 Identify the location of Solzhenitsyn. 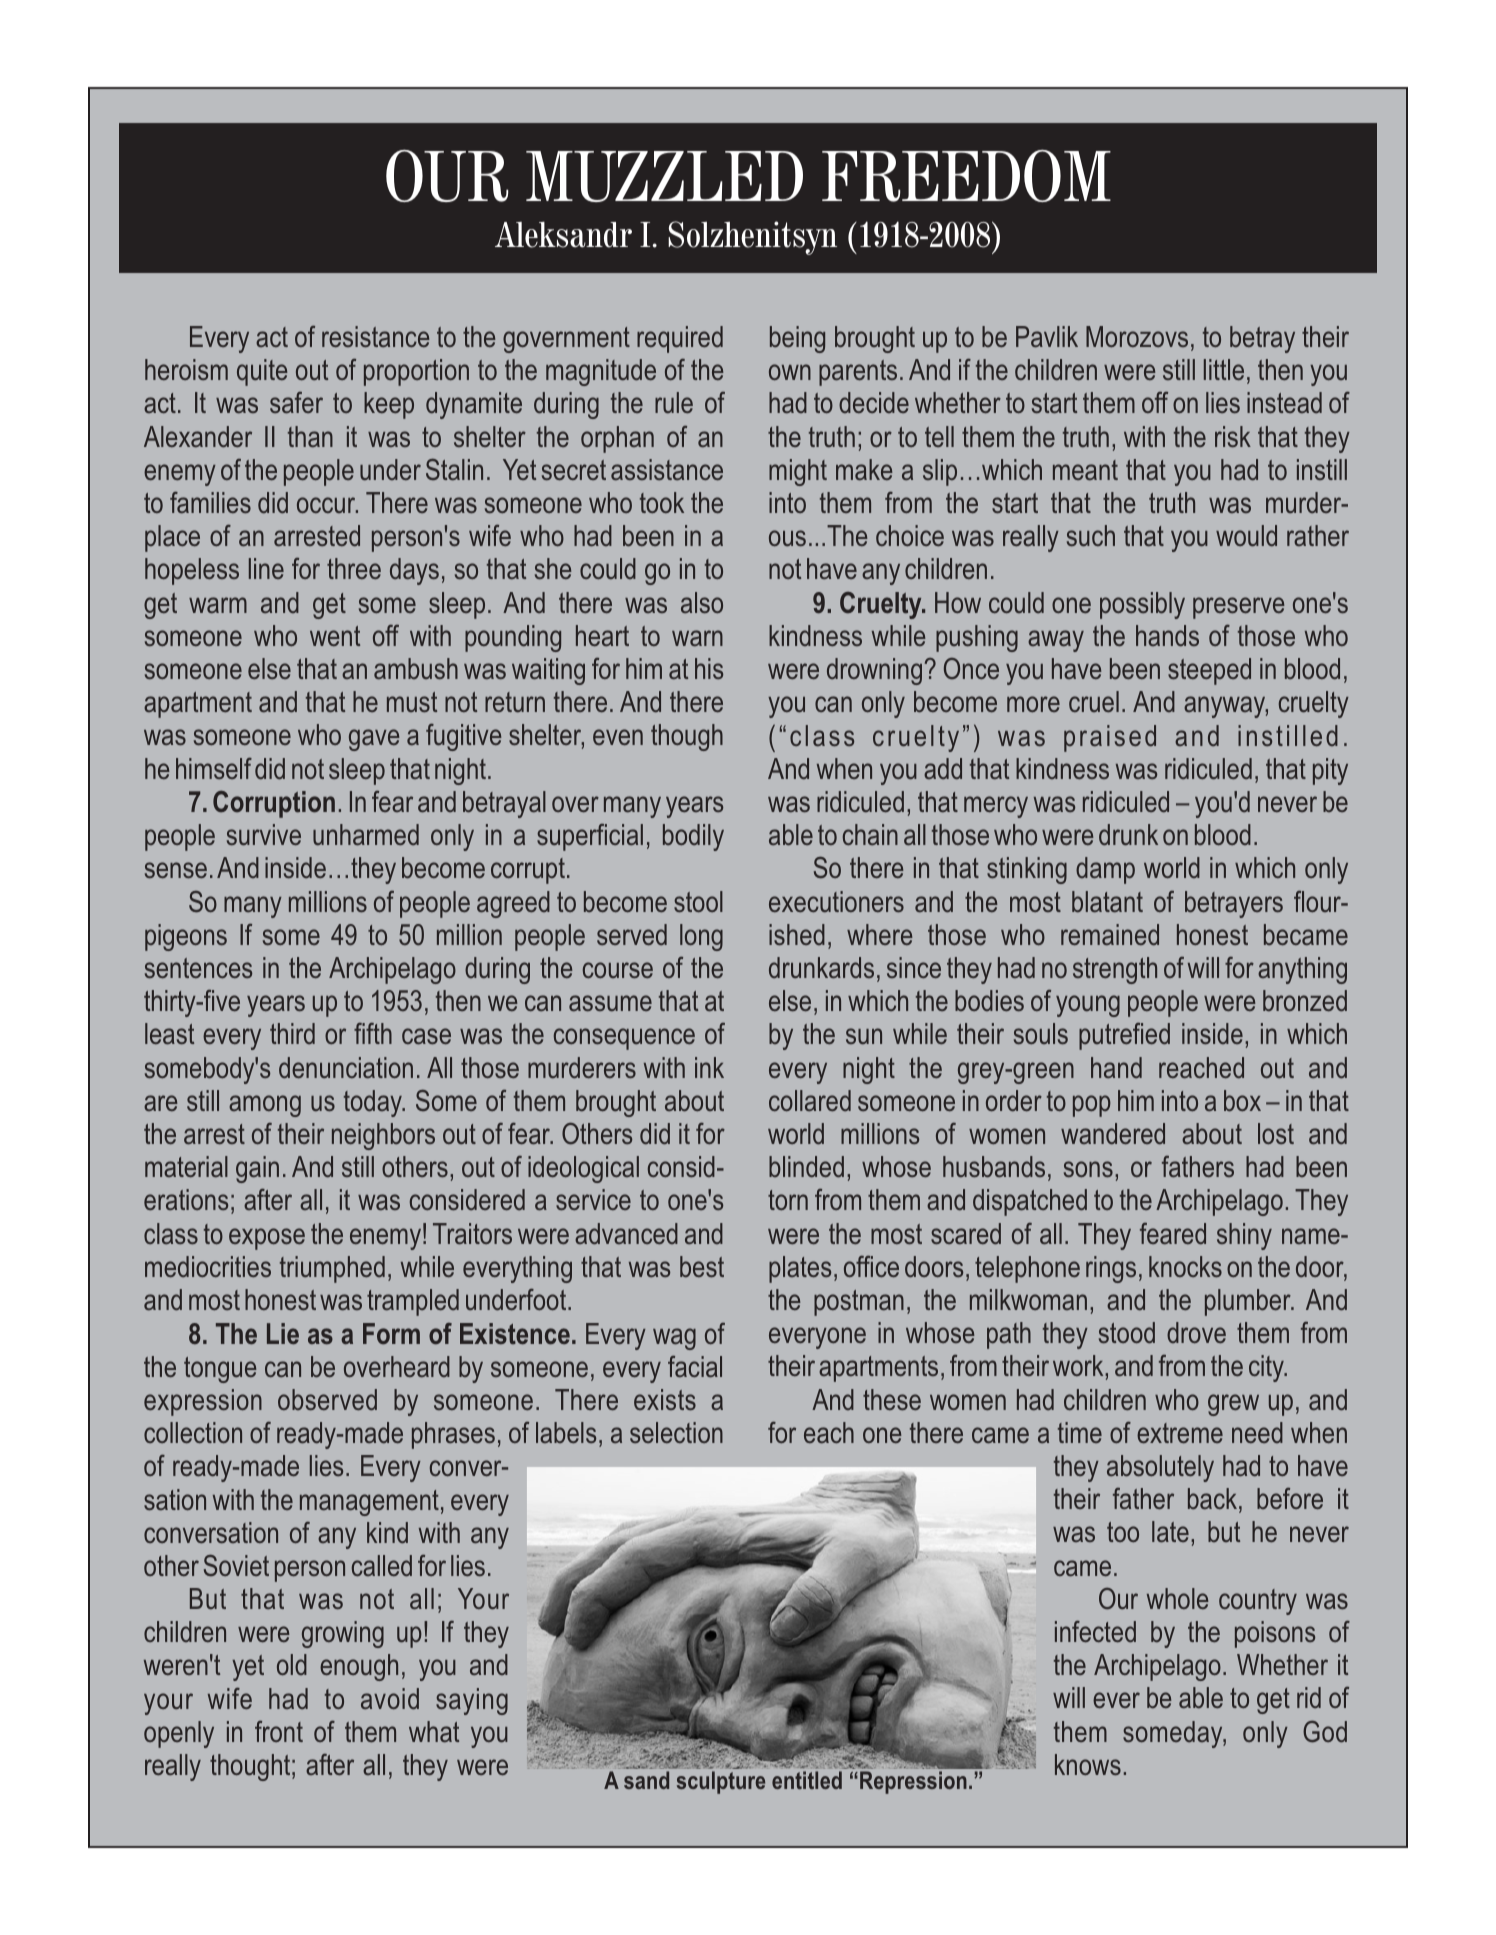
(752, 238).
